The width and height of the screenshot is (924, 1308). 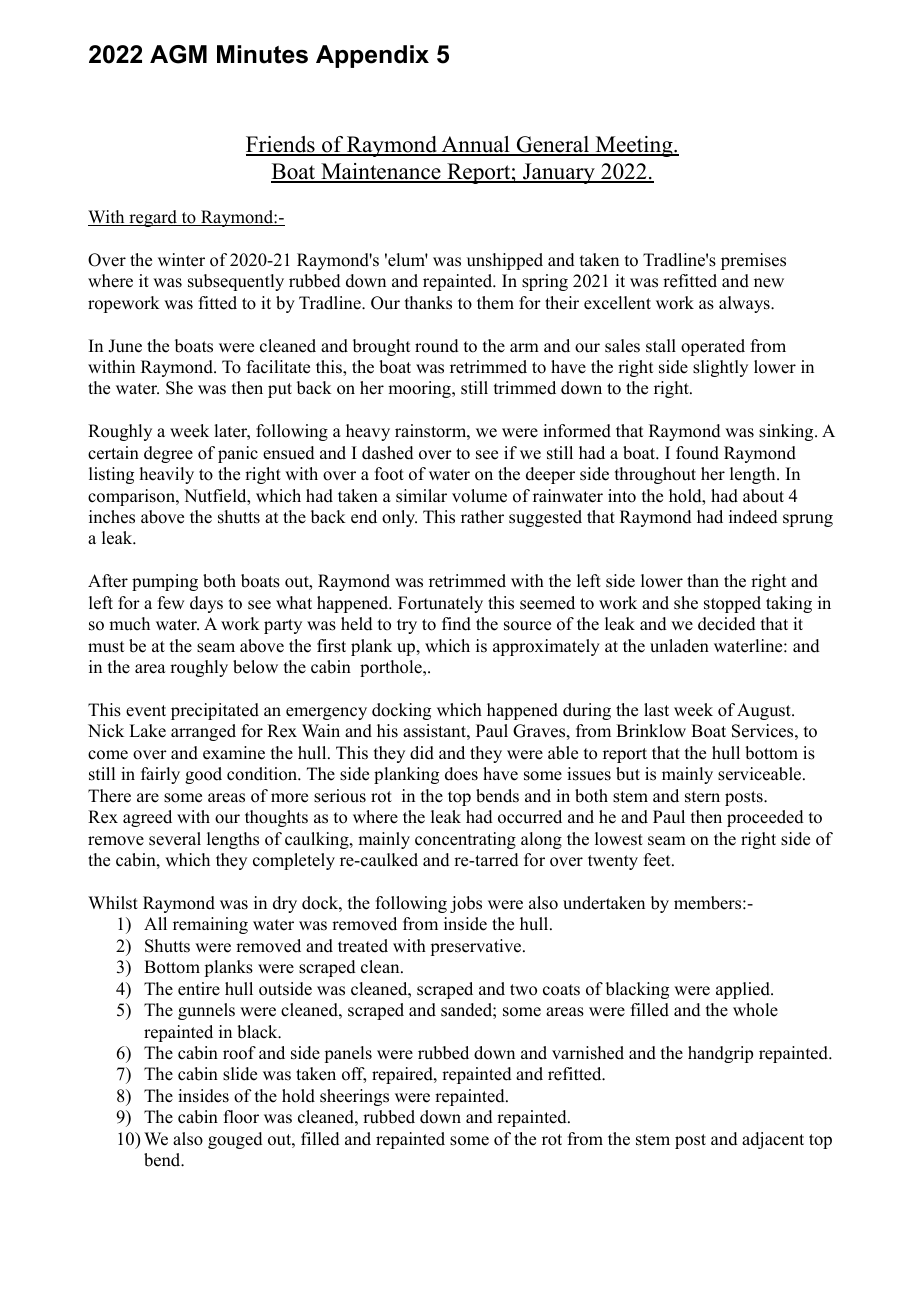 What do you see at coordinates (168, 454) in the screenshot?
I see `degree` at bounding box center [168, 454].
